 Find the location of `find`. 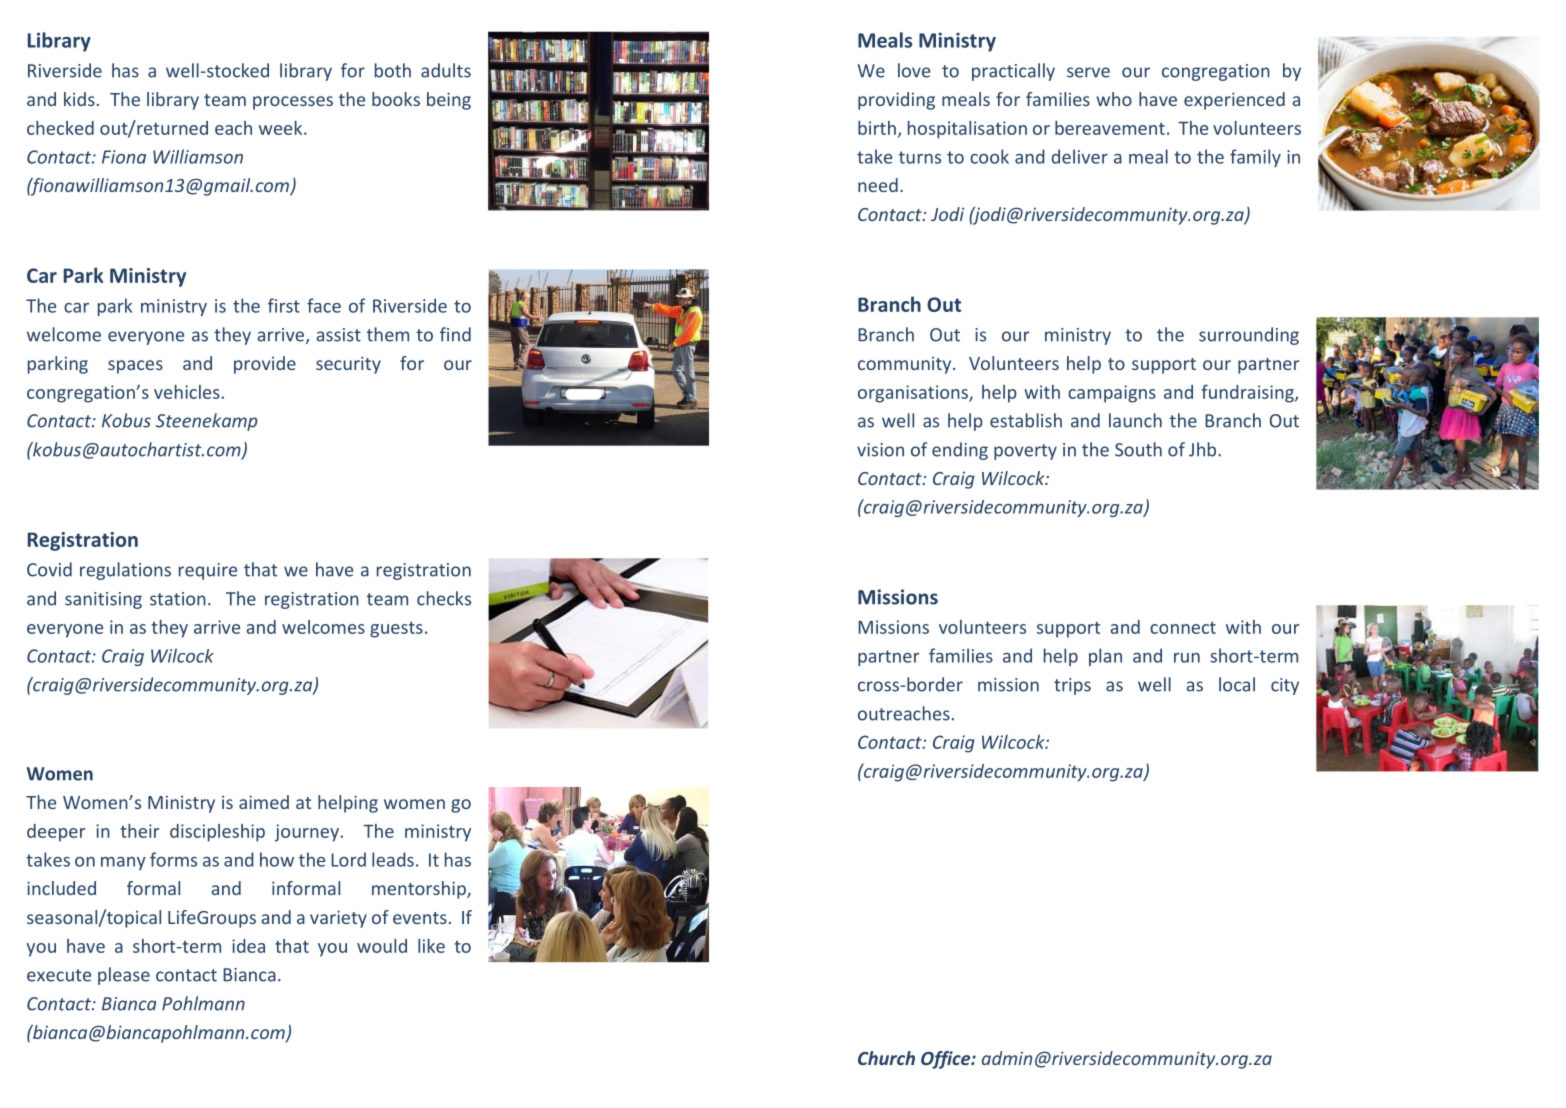

find is located at coordinates (455, 334).
